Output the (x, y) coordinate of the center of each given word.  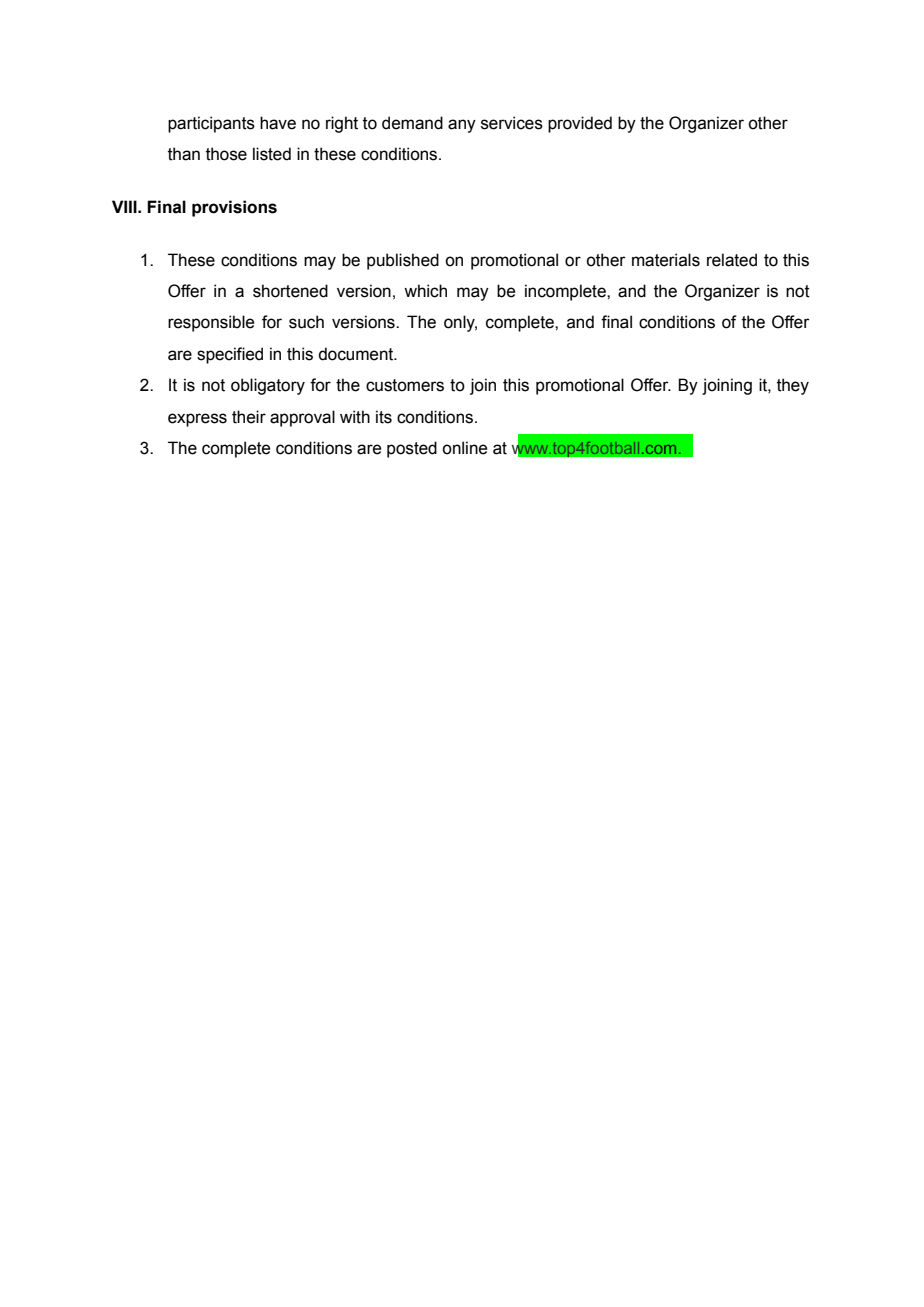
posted (412, 449)
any (462, 126)
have (278, 123)
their (249, 417)
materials (666, 260)
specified (230, 355)
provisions (234, 208)
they (793, 386)
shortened (290, 291)
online (464, 448)
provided (580, 124)
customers (405, 385)
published (403, 261)
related (732, 260)
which (425, 291)
